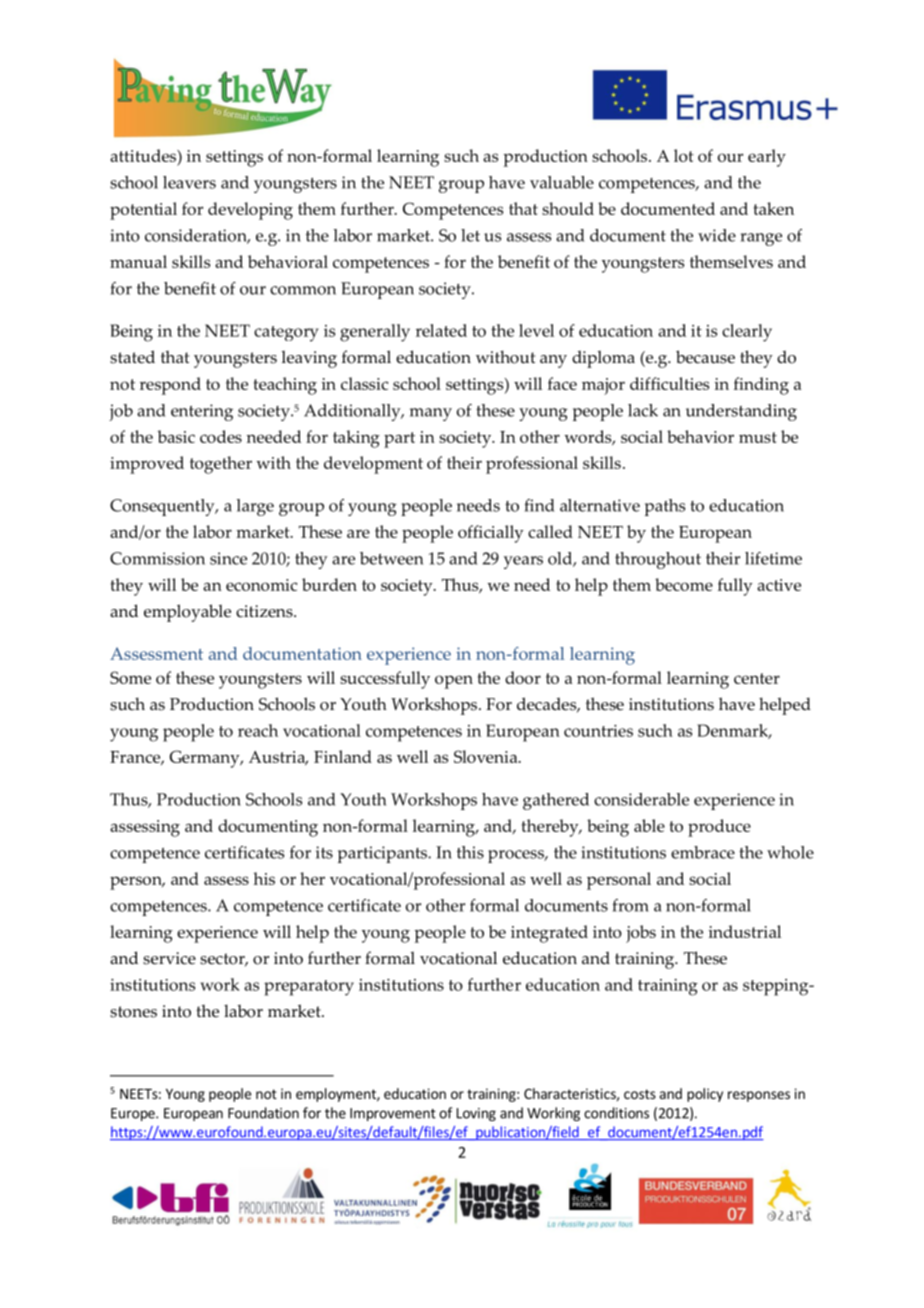 Image resolution: width=924 pixels, height=1308 pixels. I want to click on respond, so click(170, 386).
